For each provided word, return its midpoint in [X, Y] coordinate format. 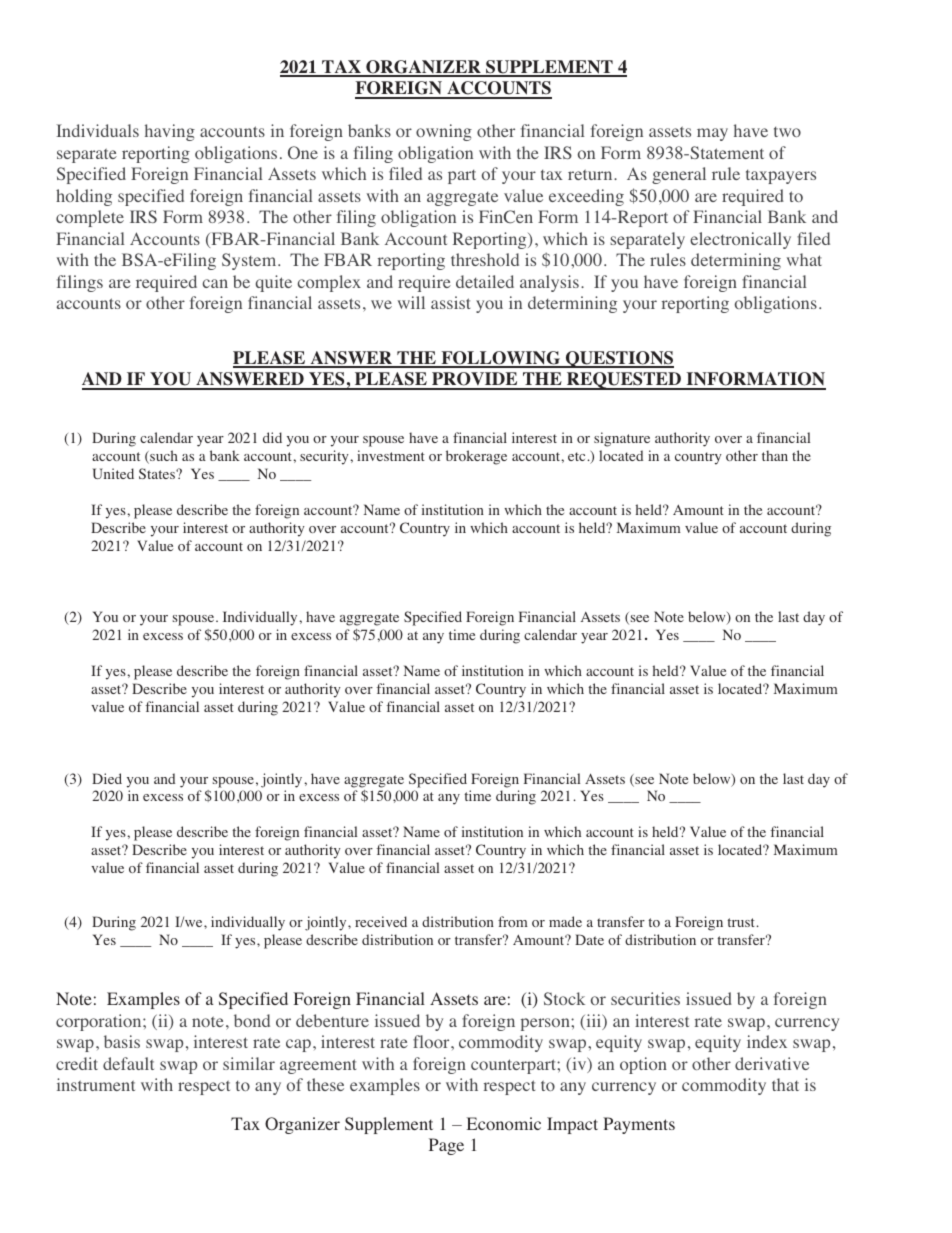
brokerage [476, 457]
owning [444, 132]
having [170, 132]
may [712, 134]
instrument [96, 1084]
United [113, 473]
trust [741, 922]
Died [107, 778]
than [775, 455]
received [381, 921]
